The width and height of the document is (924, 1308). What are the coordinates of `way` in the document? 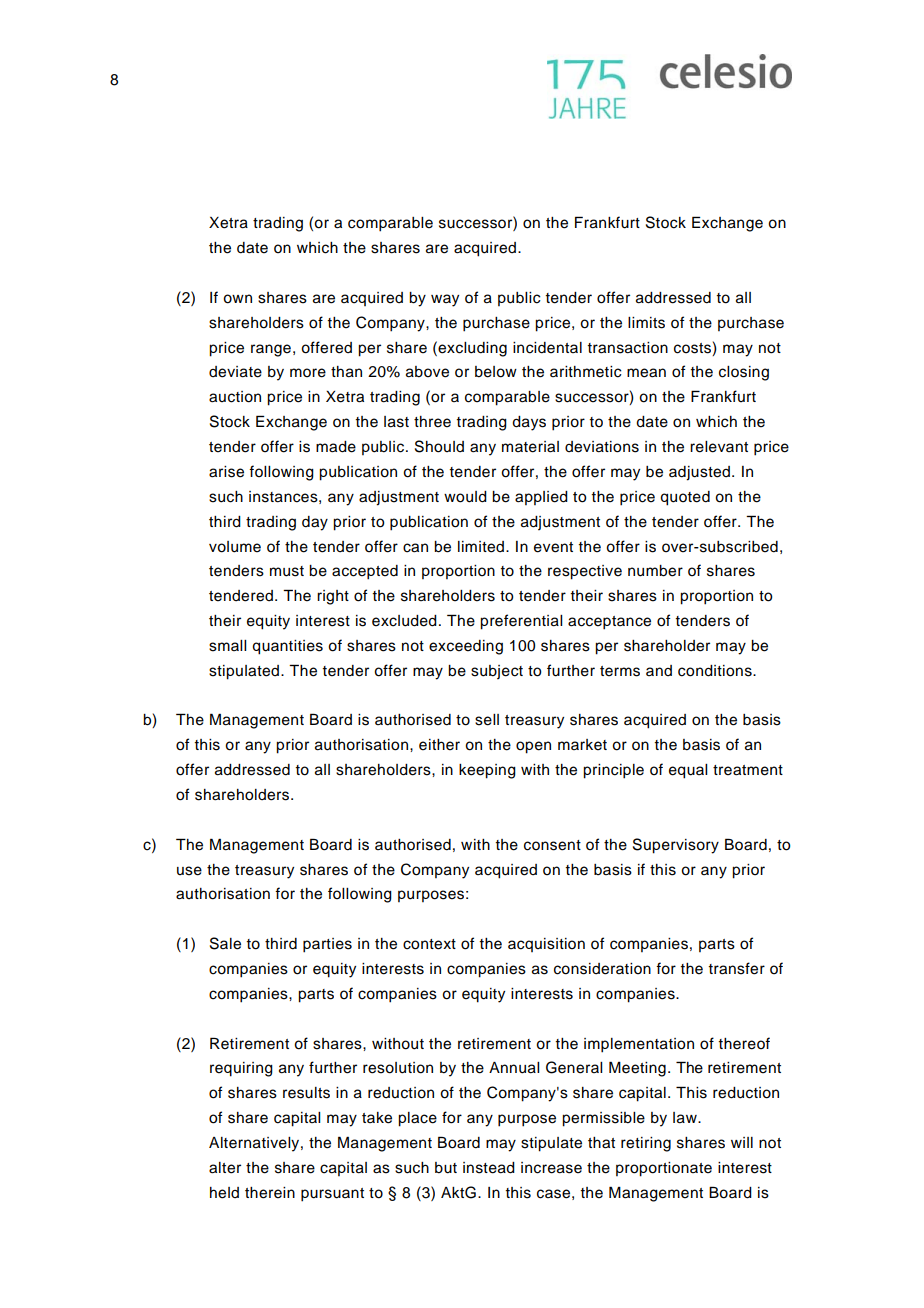 It's located at (445, 300).
